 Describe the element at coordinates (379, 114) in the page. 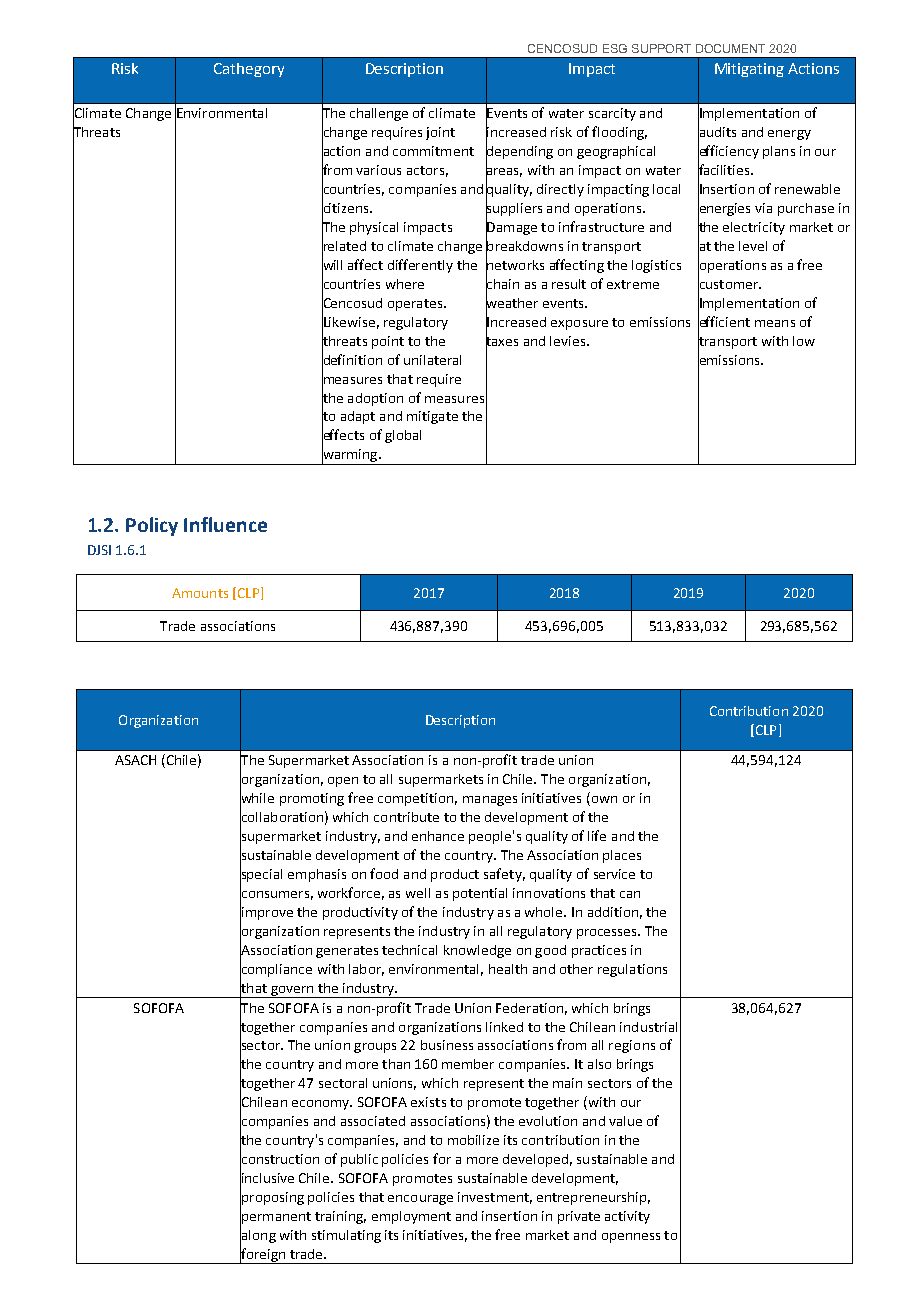

I see `challenge` at that location.
